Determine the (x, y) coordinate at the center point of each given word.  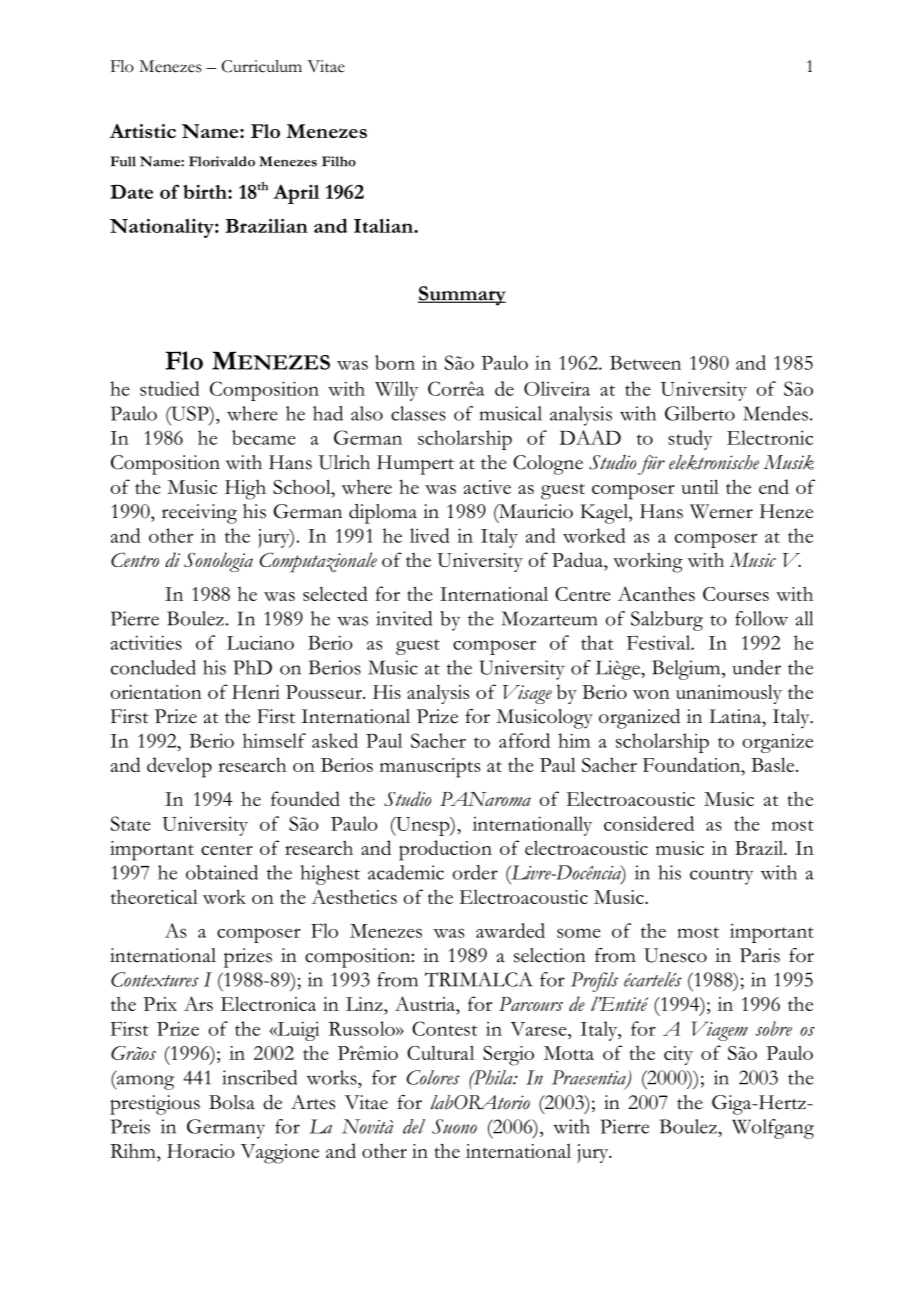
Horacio (201, 1151)
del (414, 1126)
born (395, 362)
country (721, 877)
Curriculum (262, 66)
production (445, 850)
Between (645, 362)
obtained (222, 872)
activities (146, 642)
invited (404, 618)
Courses (736, 594)
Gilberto (700, 413)
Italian (384, 226)
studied (170, 388)
